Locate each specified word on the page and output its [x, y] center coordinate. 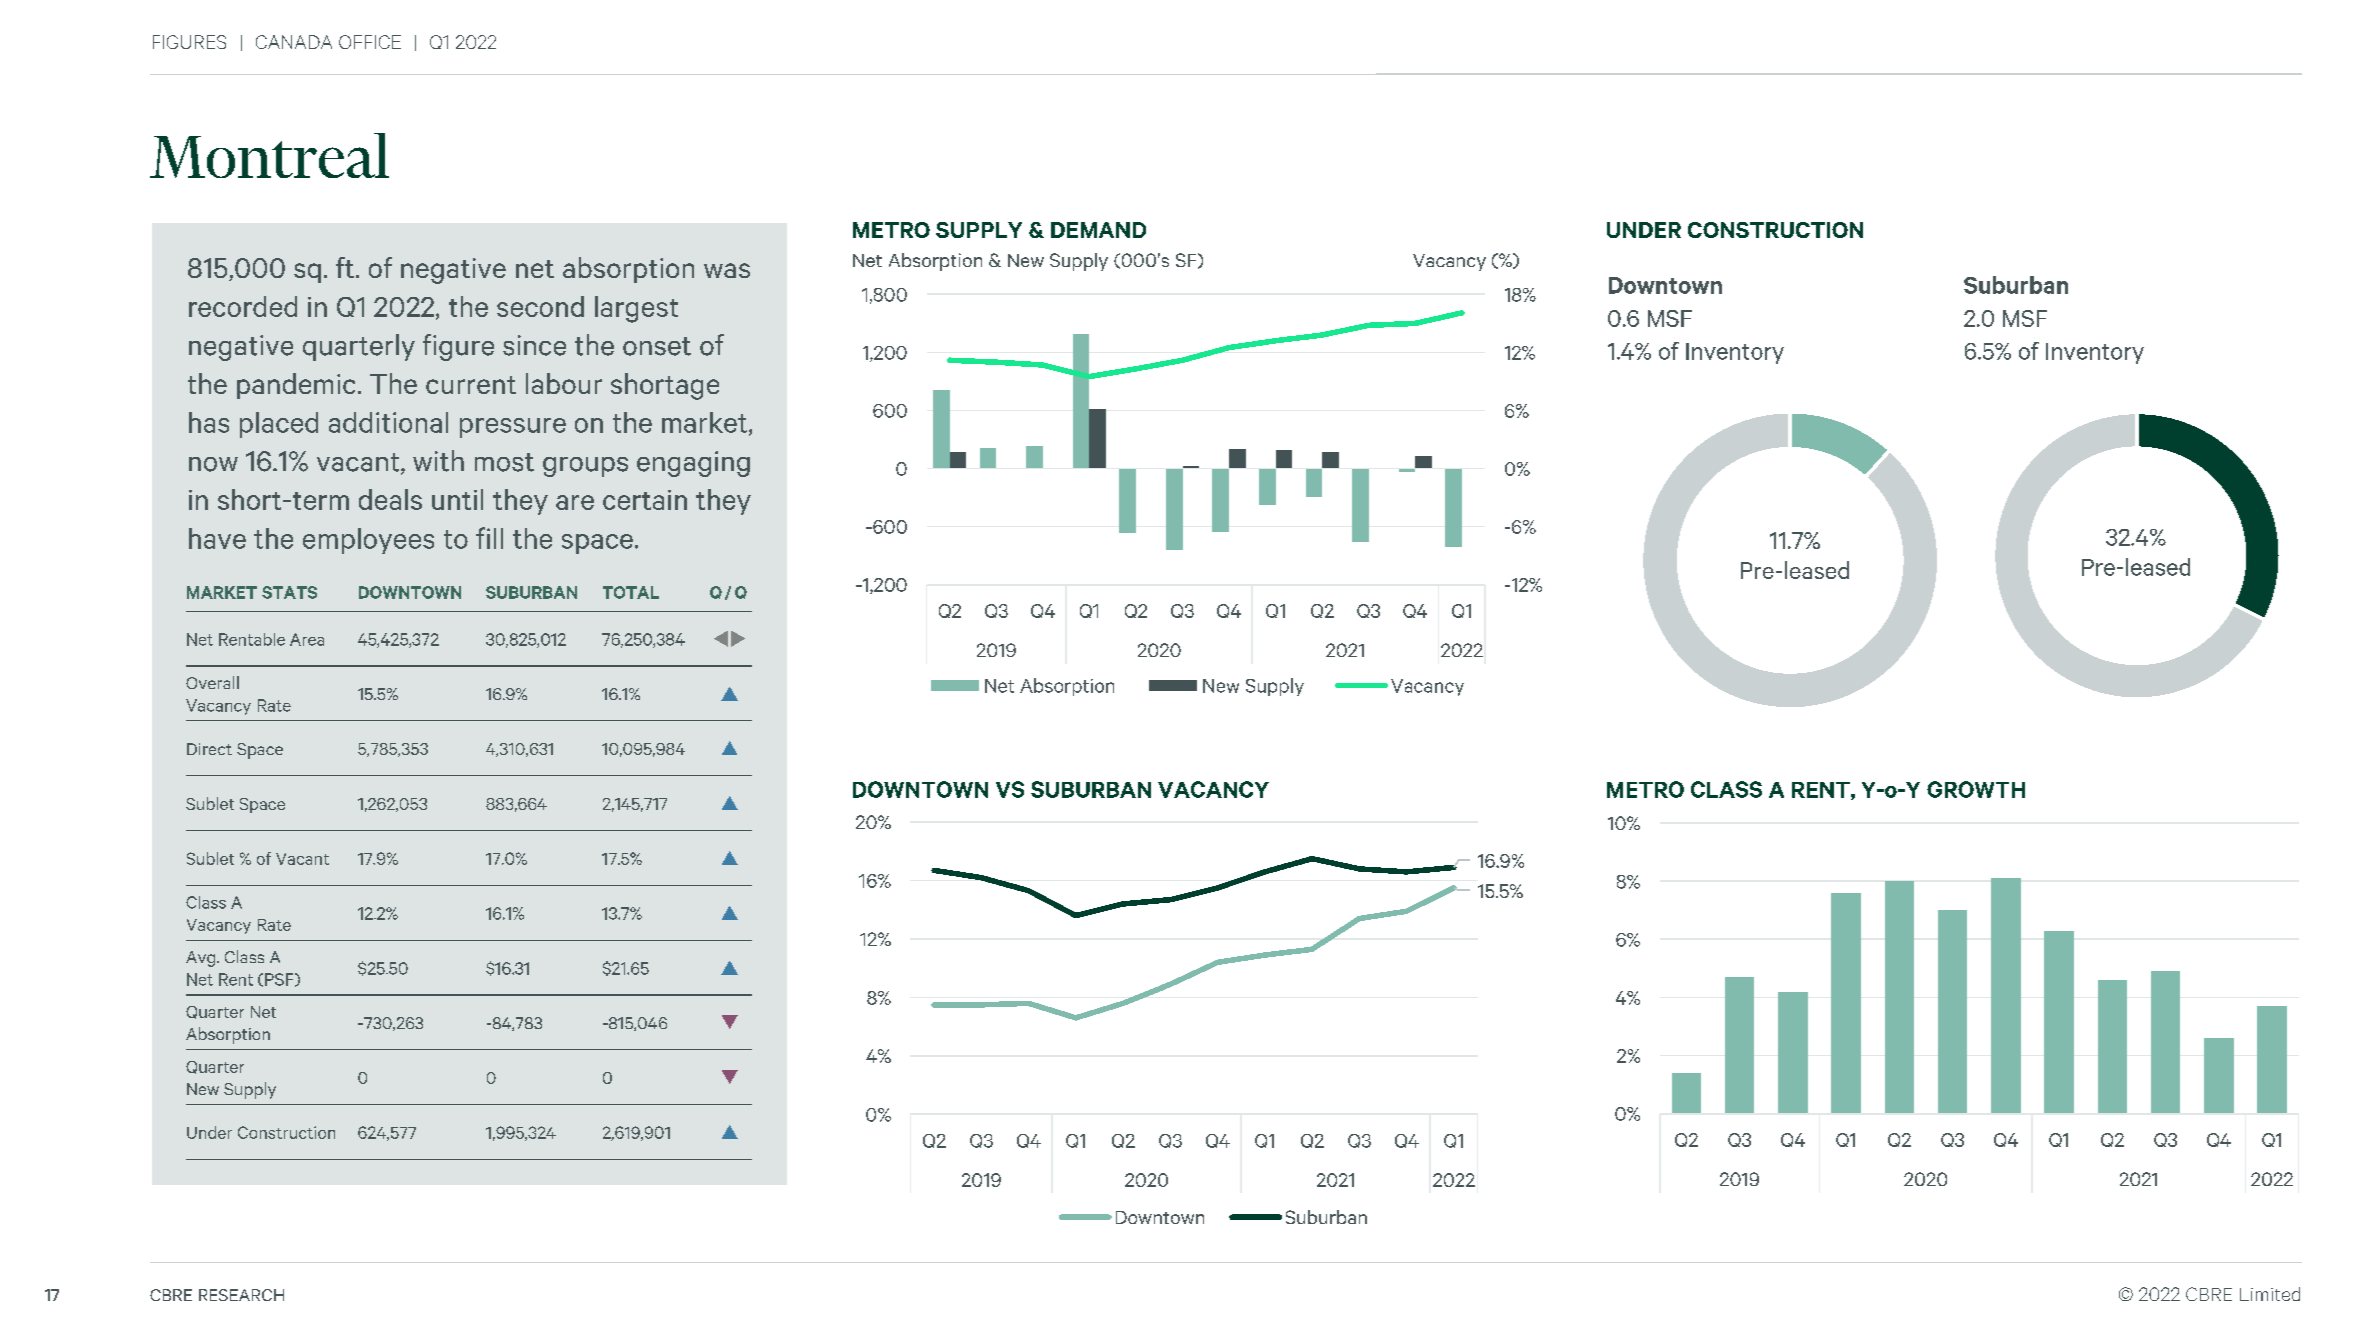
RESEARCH [241, 1295]
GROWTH [1976, 789]
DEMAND [1098, 230]
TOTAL [631, 592]
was [727, 270]
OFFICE [370, 42]
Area [307, 639]
